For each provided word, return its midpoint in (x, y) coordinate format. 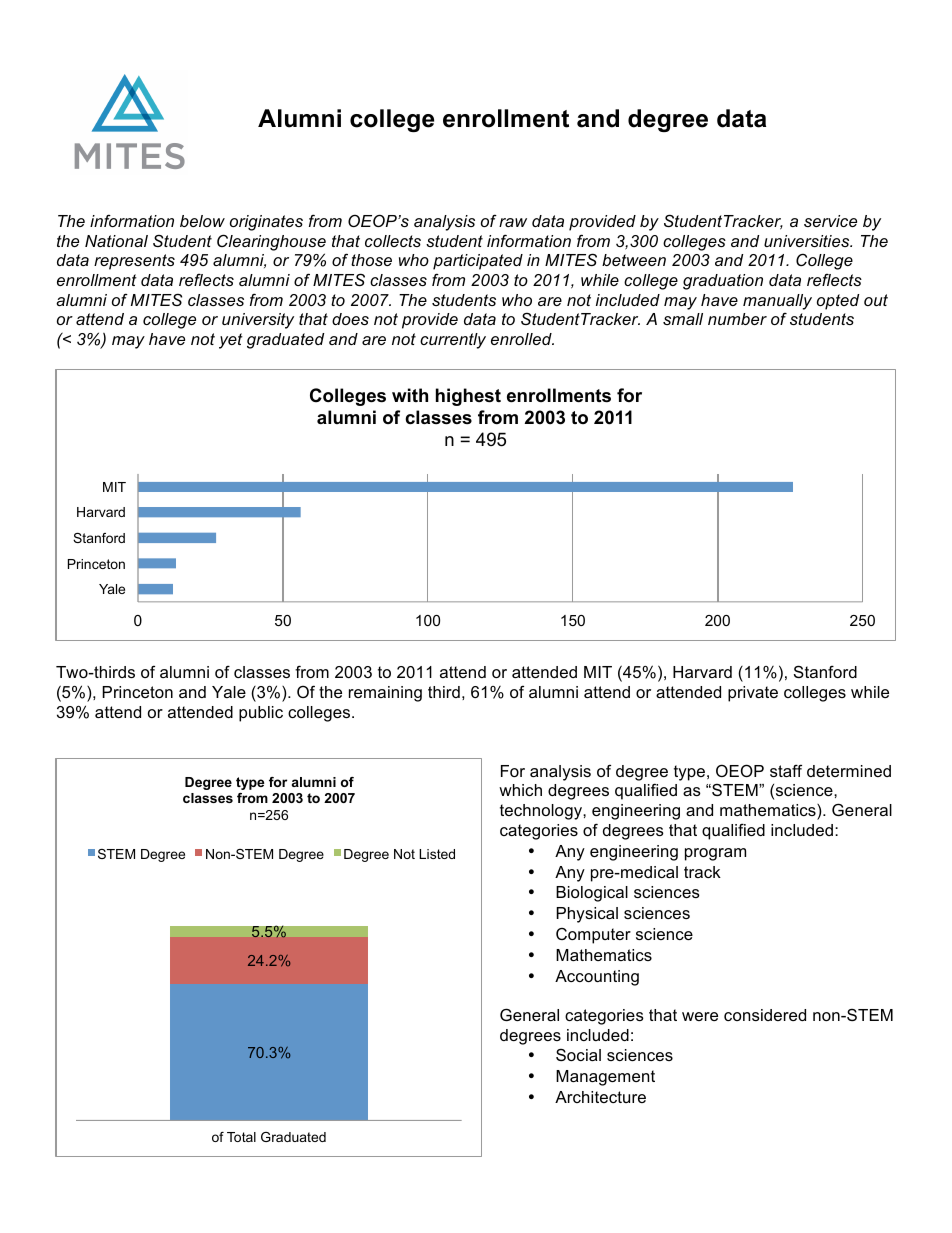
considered (765, 1015)
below (202, 221)
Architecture (600, 1097)
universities (808, 241)
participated (478, 262)
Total (241, 1137)
